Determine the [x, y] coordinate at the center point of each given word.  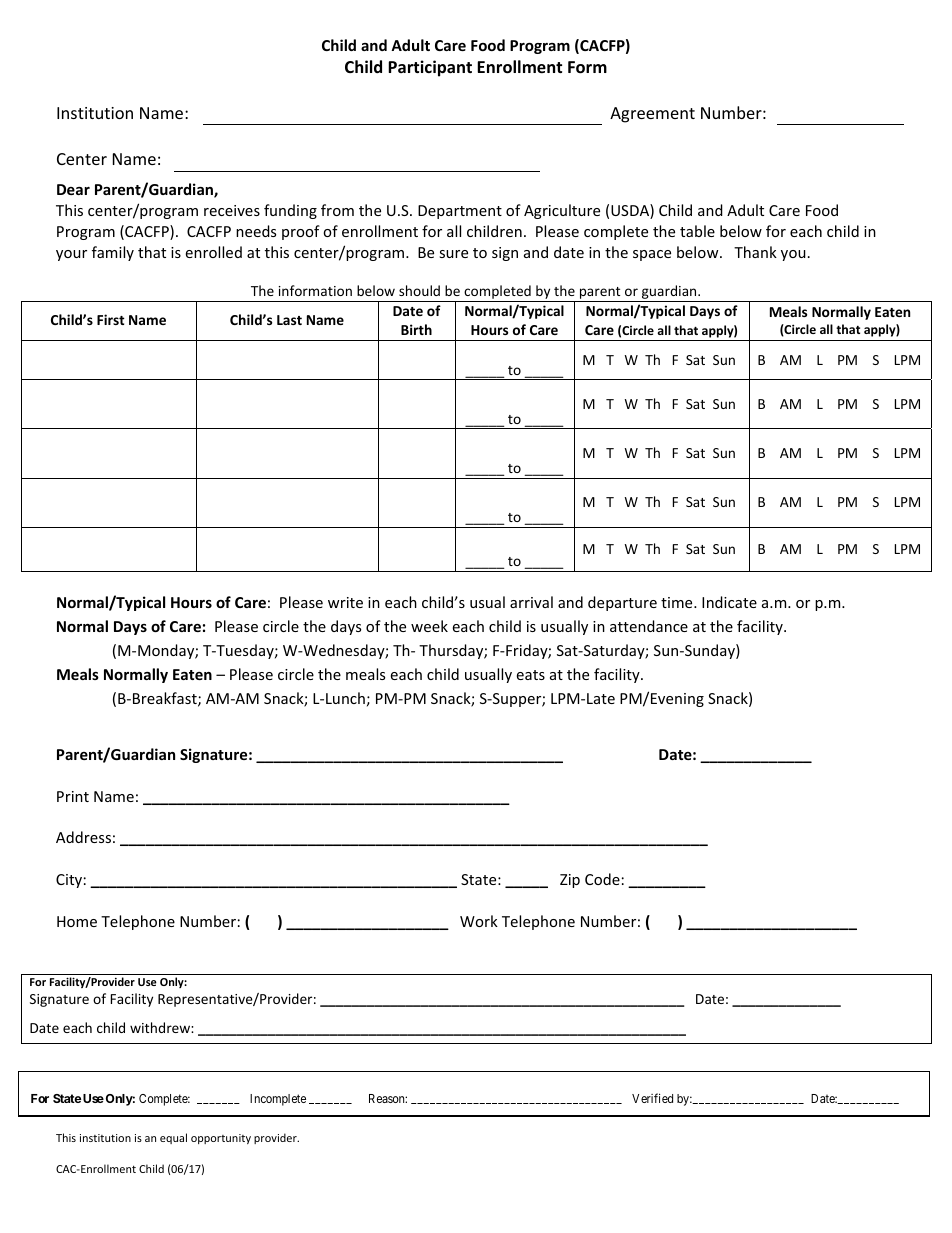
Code [602, 879]
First [111, 319]
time [678, 602]
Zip [570, 881]
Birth [416, 329]
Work [479, 921]
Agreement [652, 115]
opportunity [221, 1139]
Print [73, 796]
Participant [430, 68]
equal [173, 1138]
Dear [73, 189]
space [652, 255]
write [345, 602]
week [429, 626]
